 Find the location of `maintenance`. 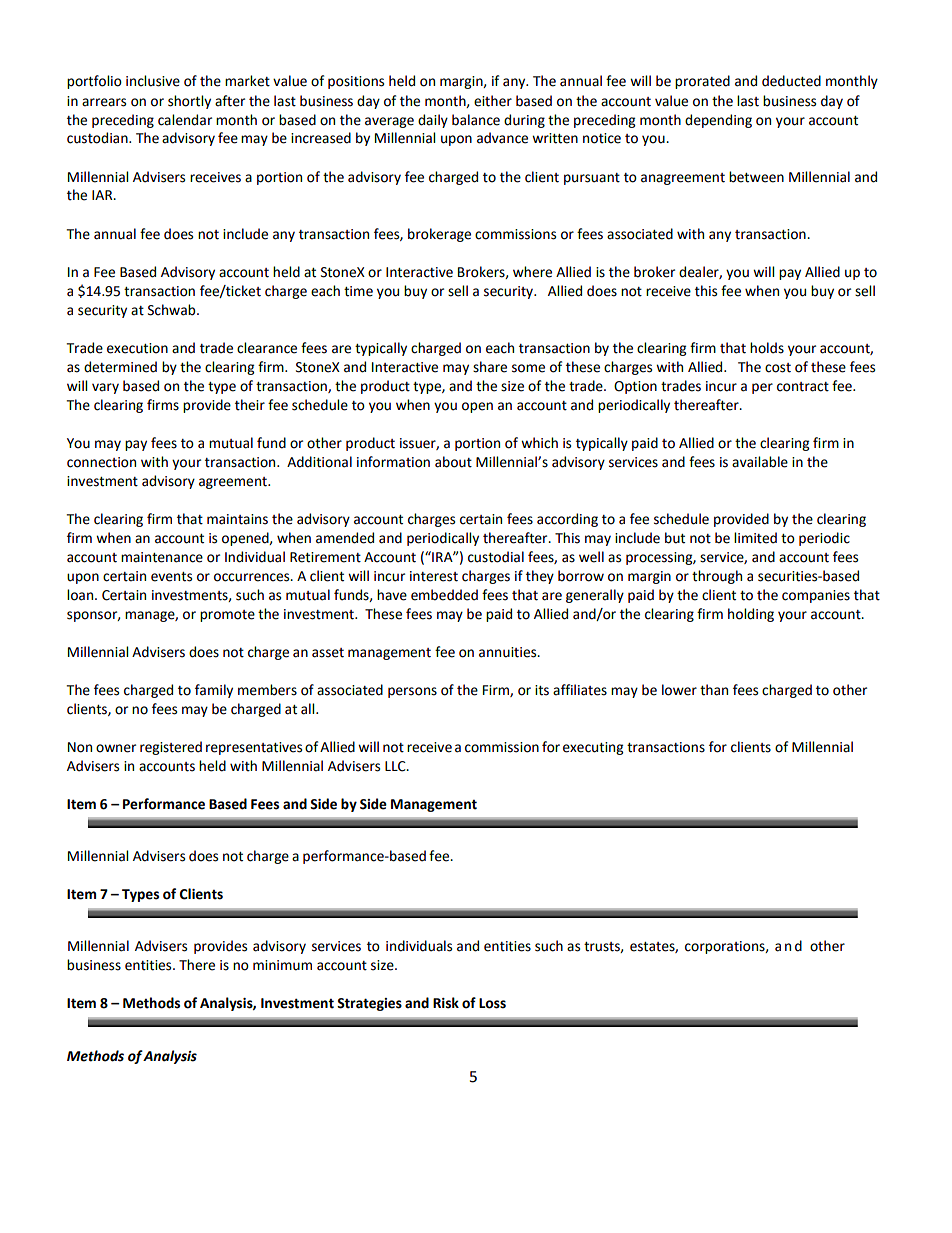

maintenance is located at coordinates (162, 557).
